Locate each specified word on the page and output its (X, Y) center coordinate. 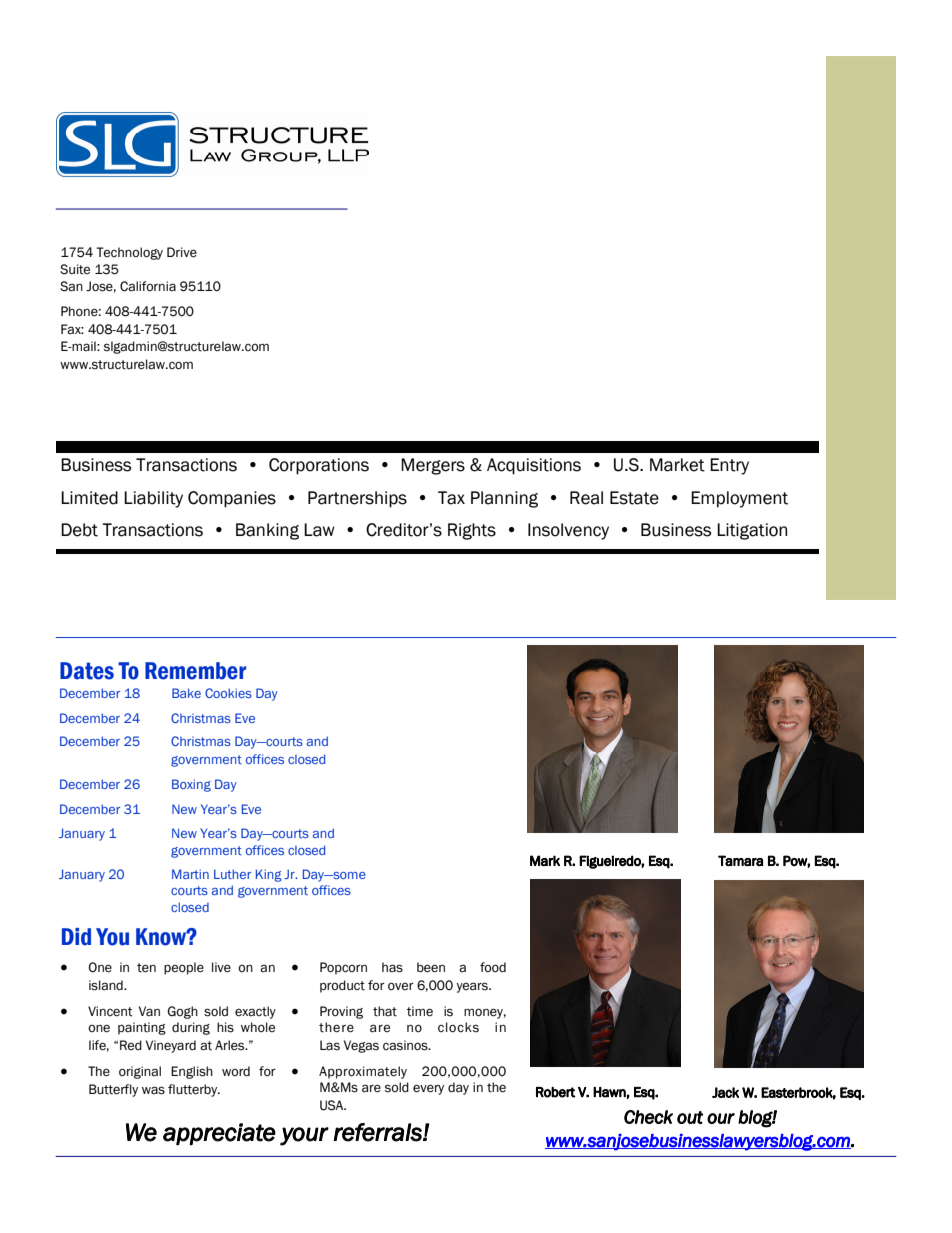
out (690, 1117)
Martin (190, 874)
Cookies (228, 693)
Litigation (752, 531)
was (153, 1090)
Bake (186, 693)
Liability (153, 499)
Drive (182, 252)
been (431, 967)
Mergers (433, 466)
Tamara (740, 861)
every (428, 1089)
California (148, 286)
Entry (729, 466)
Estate (634, 498)
